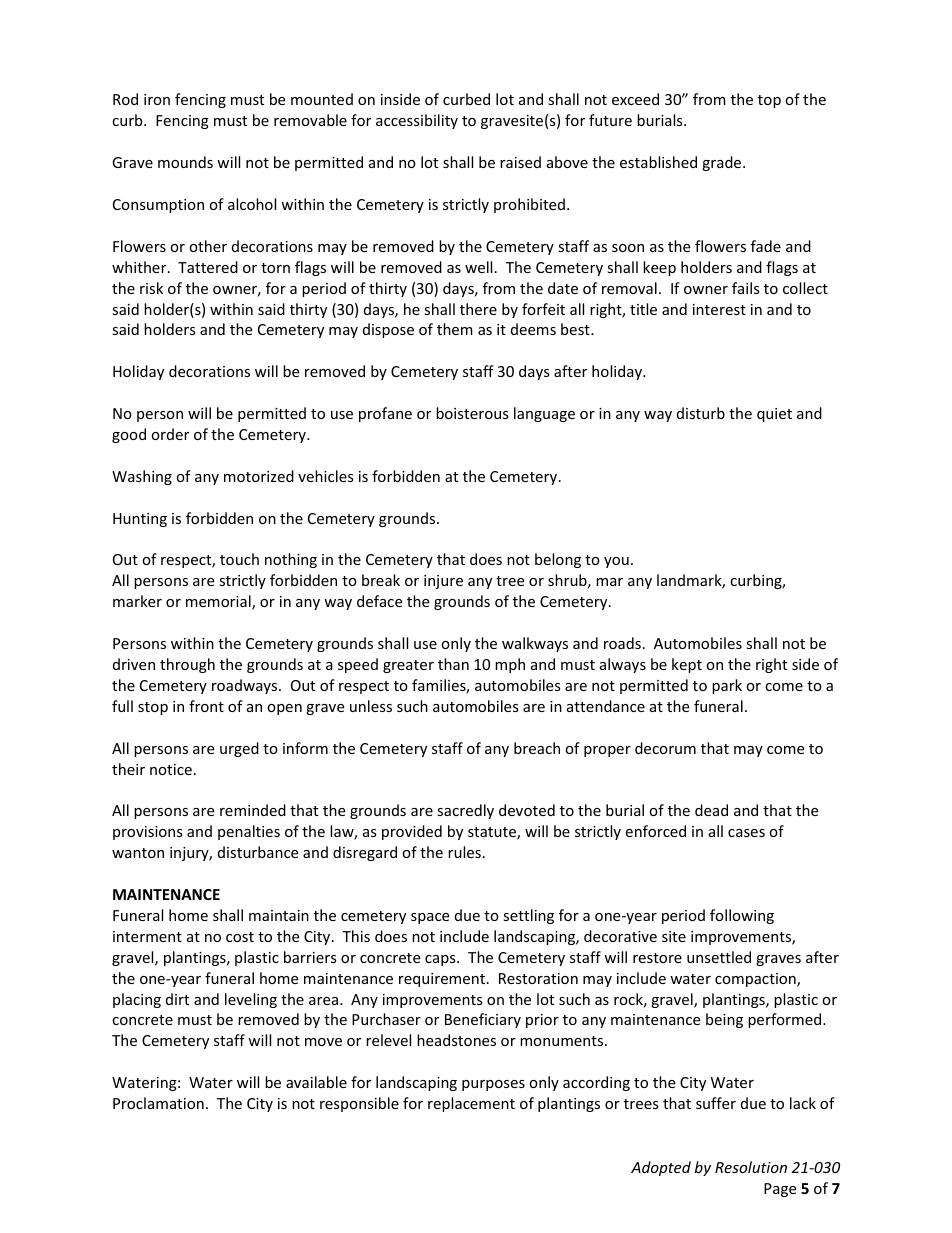 This screenshot has height=1233, width=952. I want to click on Proclamation, so click(158, 1103).
